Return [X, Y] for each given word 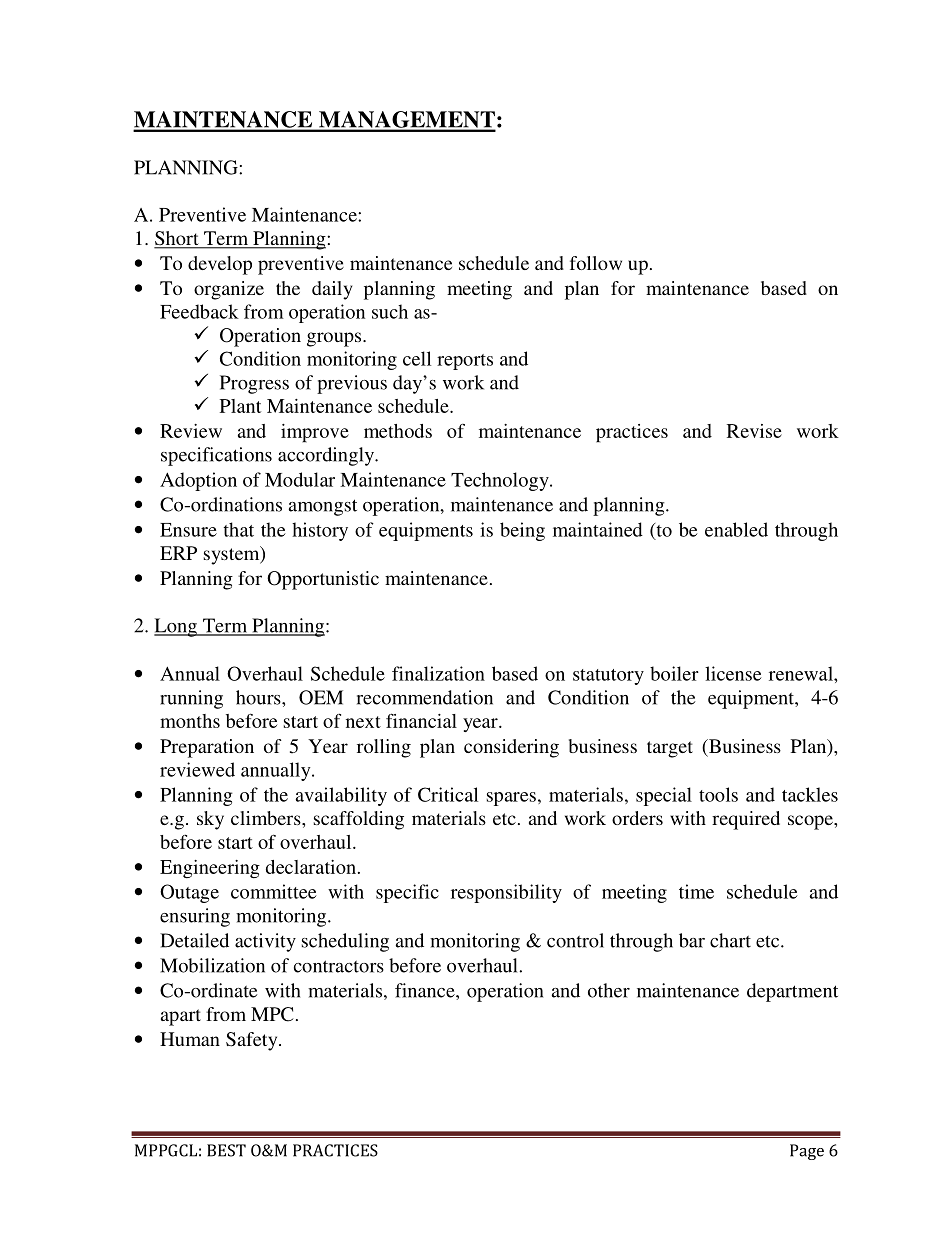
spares [511, 799]
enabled [736, 529]
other [609, 990]
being [522, 531]
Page [807, 1152]
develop [220, 265]
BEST [226, 1150]
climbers [267, 818]
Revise [754, 431]
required [746, 820]
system [233, 555]
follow [596, 263]
